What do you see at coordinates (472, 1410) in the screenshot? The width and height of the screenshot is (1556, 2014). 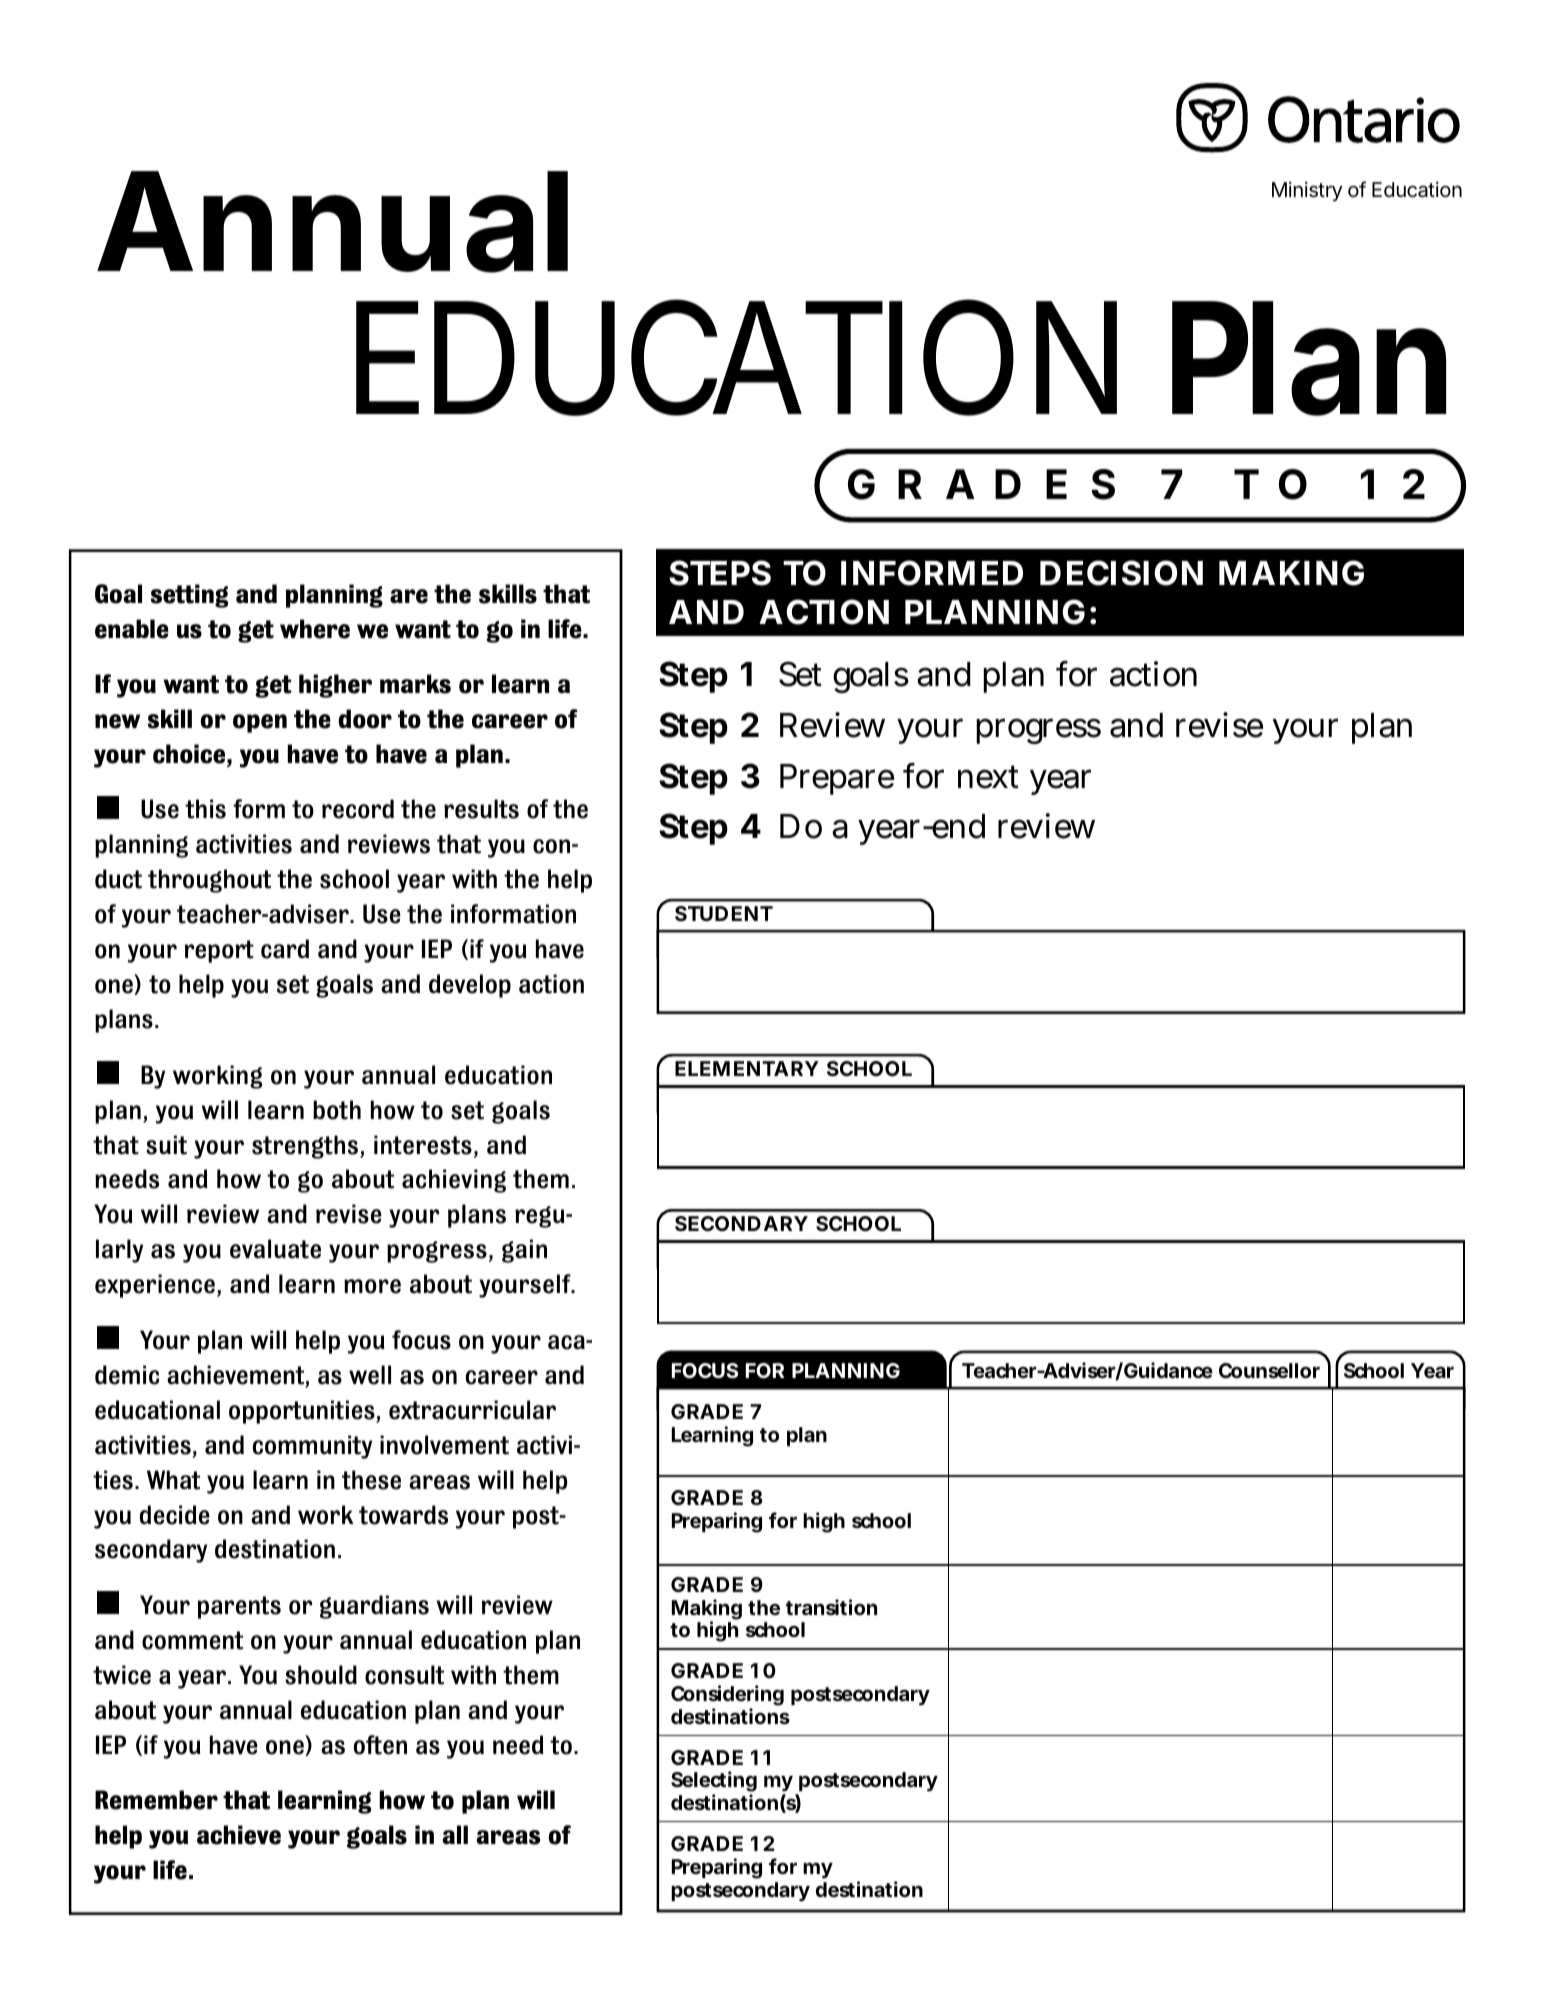 I see `extracurricular` at bounding box center [472, 1410].
